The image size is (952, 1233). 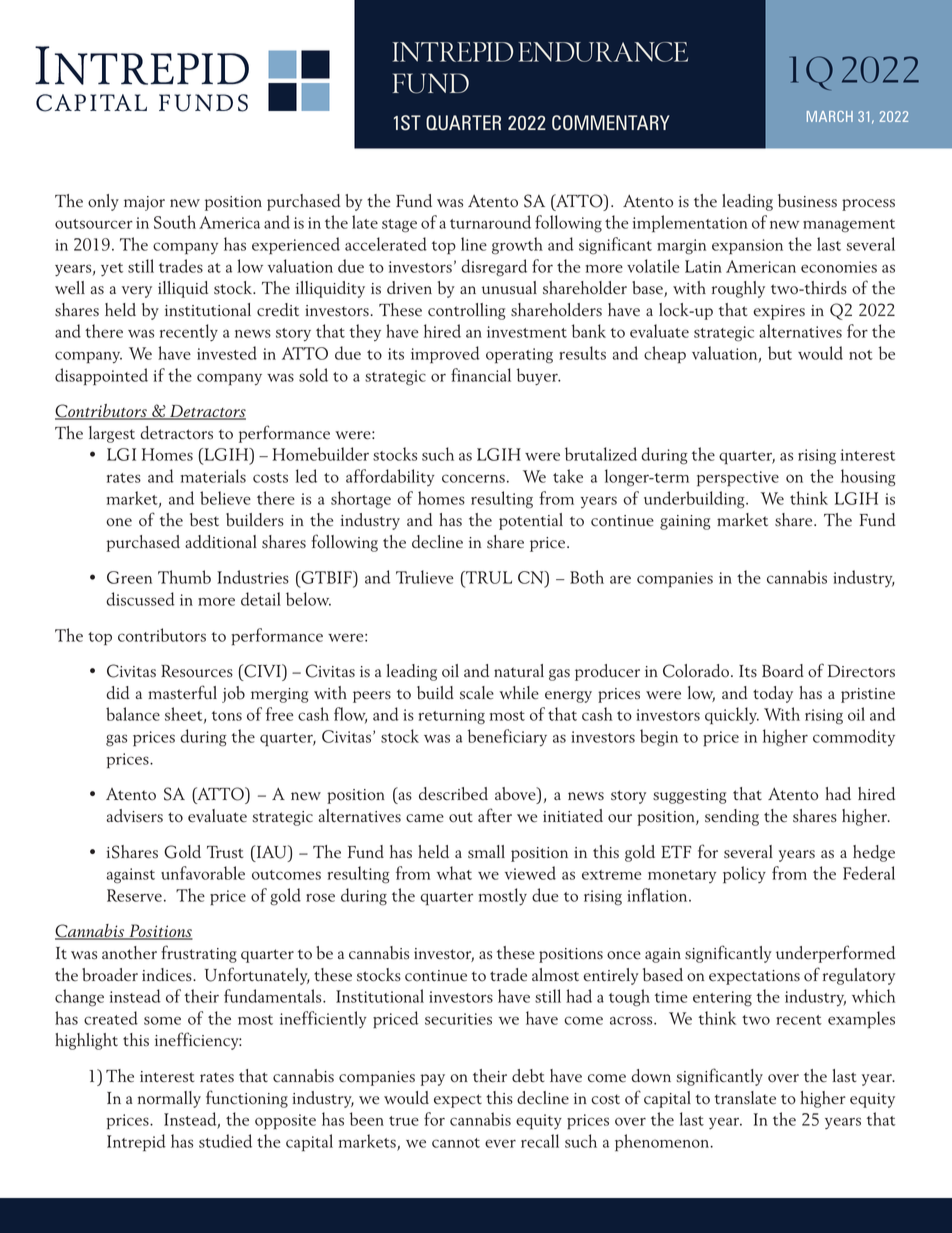 What do you see at coordinates (453, 794) in the screenshot?
I see `described` at bounding box center [453, 794].
